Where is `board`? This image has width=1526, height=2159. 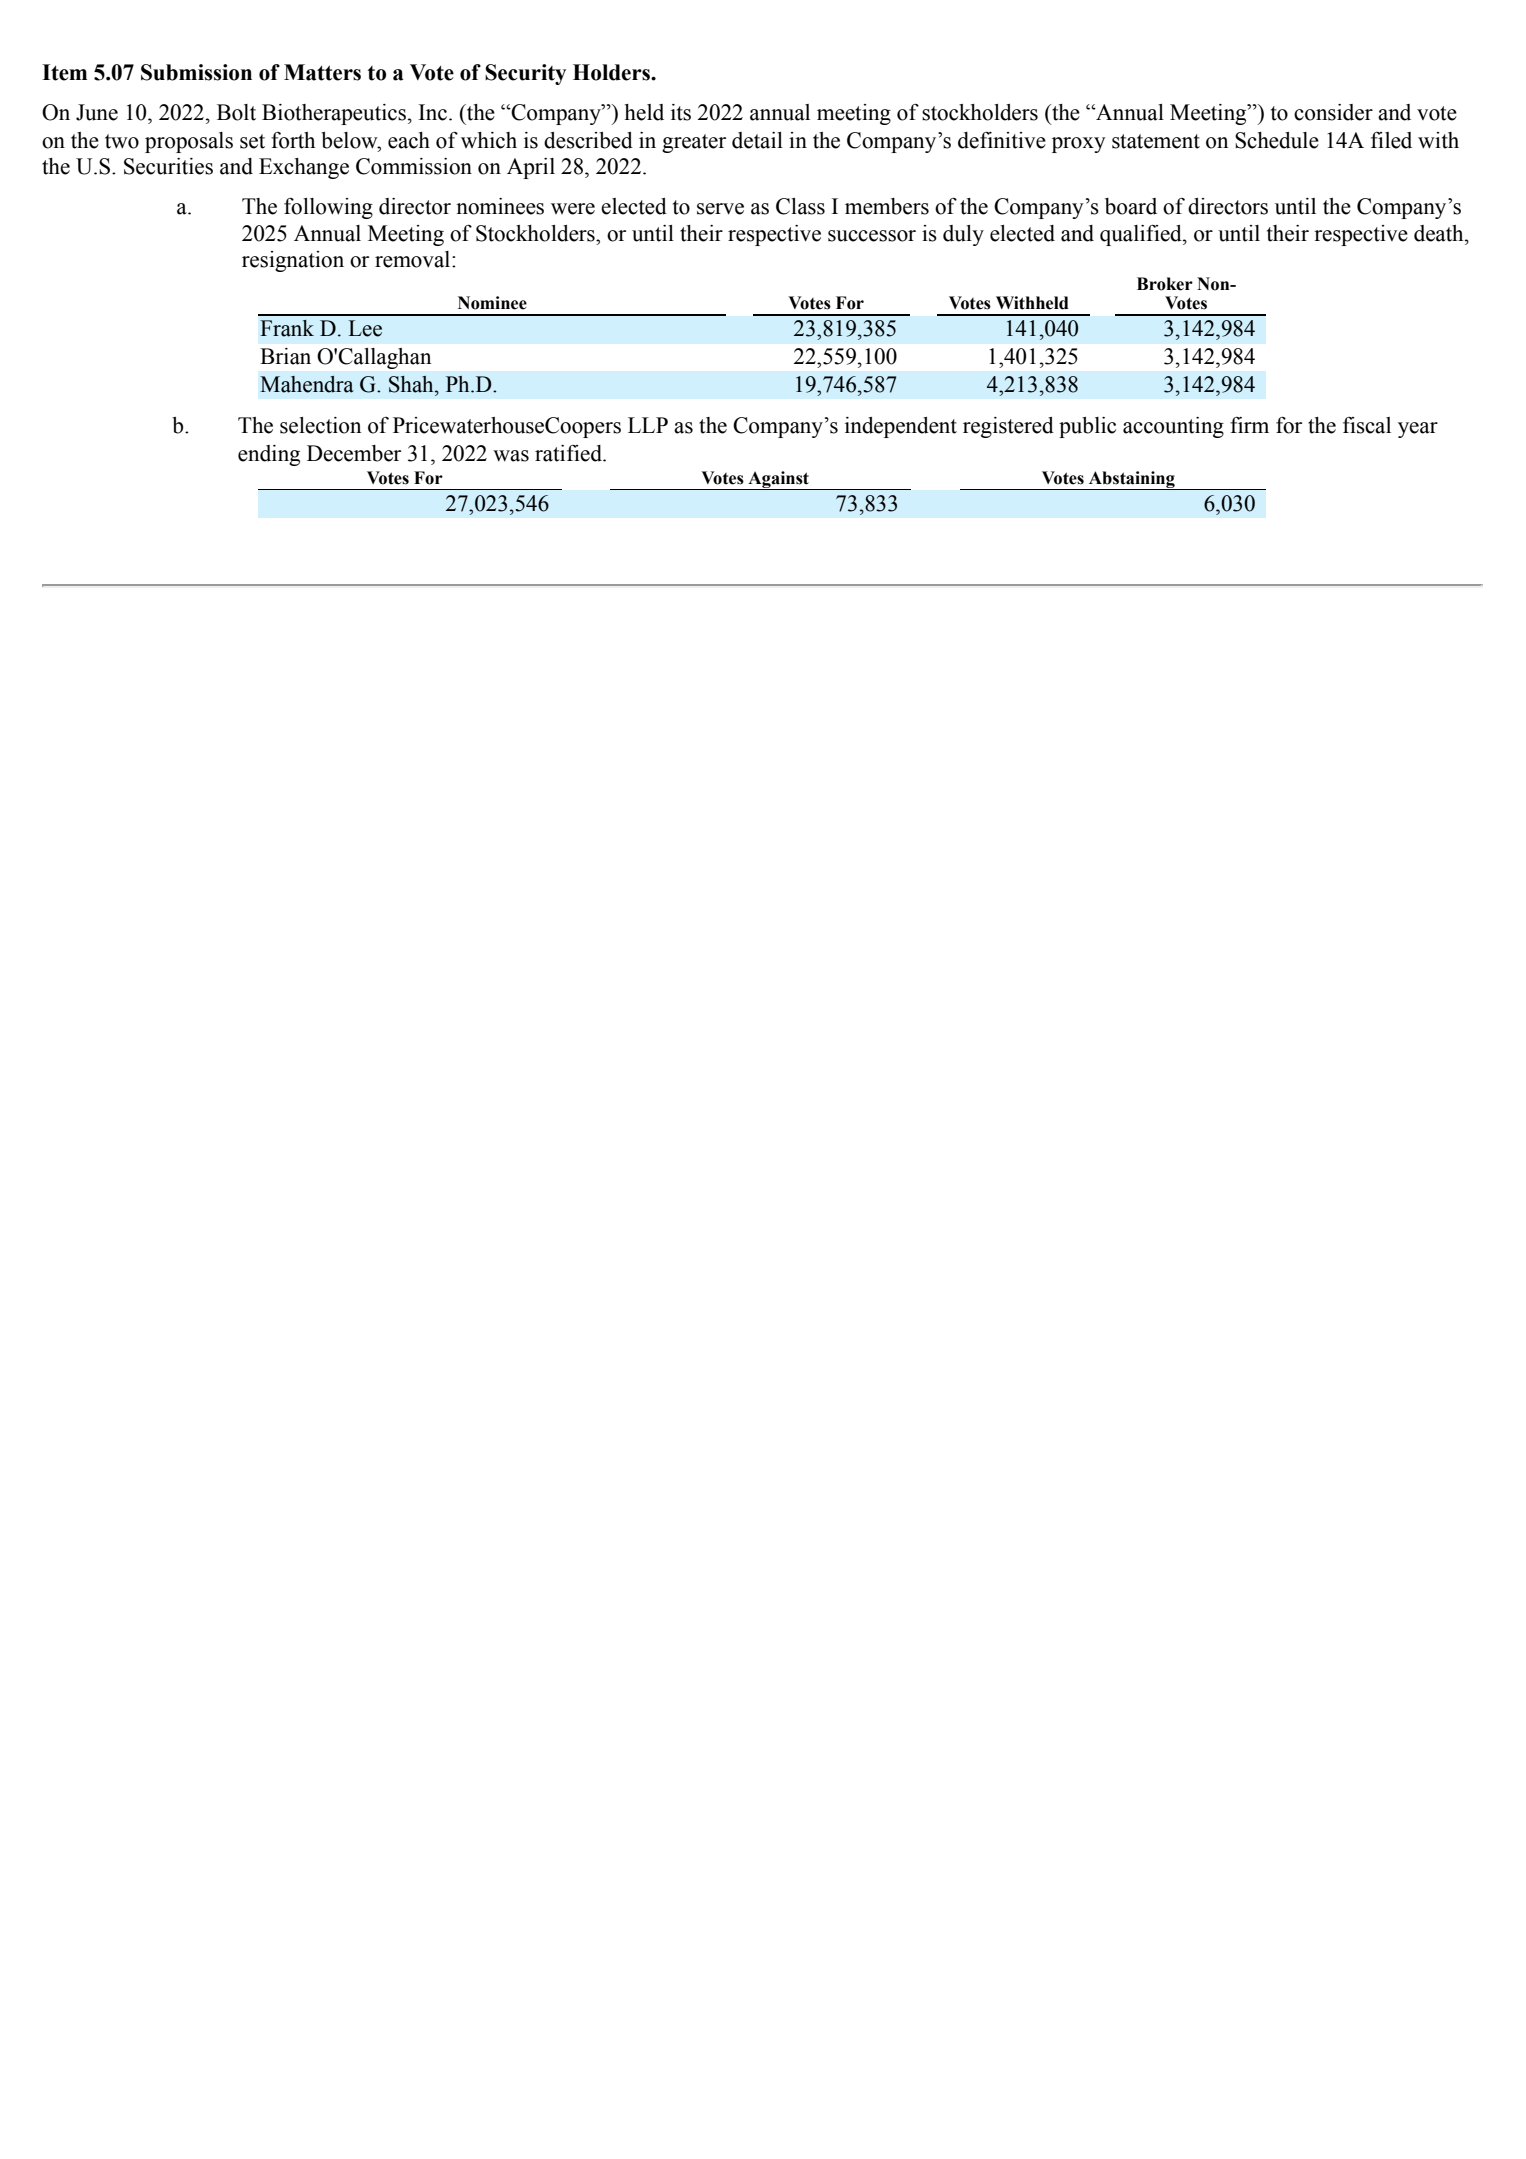
board is located at coordinates (1131, 206).
